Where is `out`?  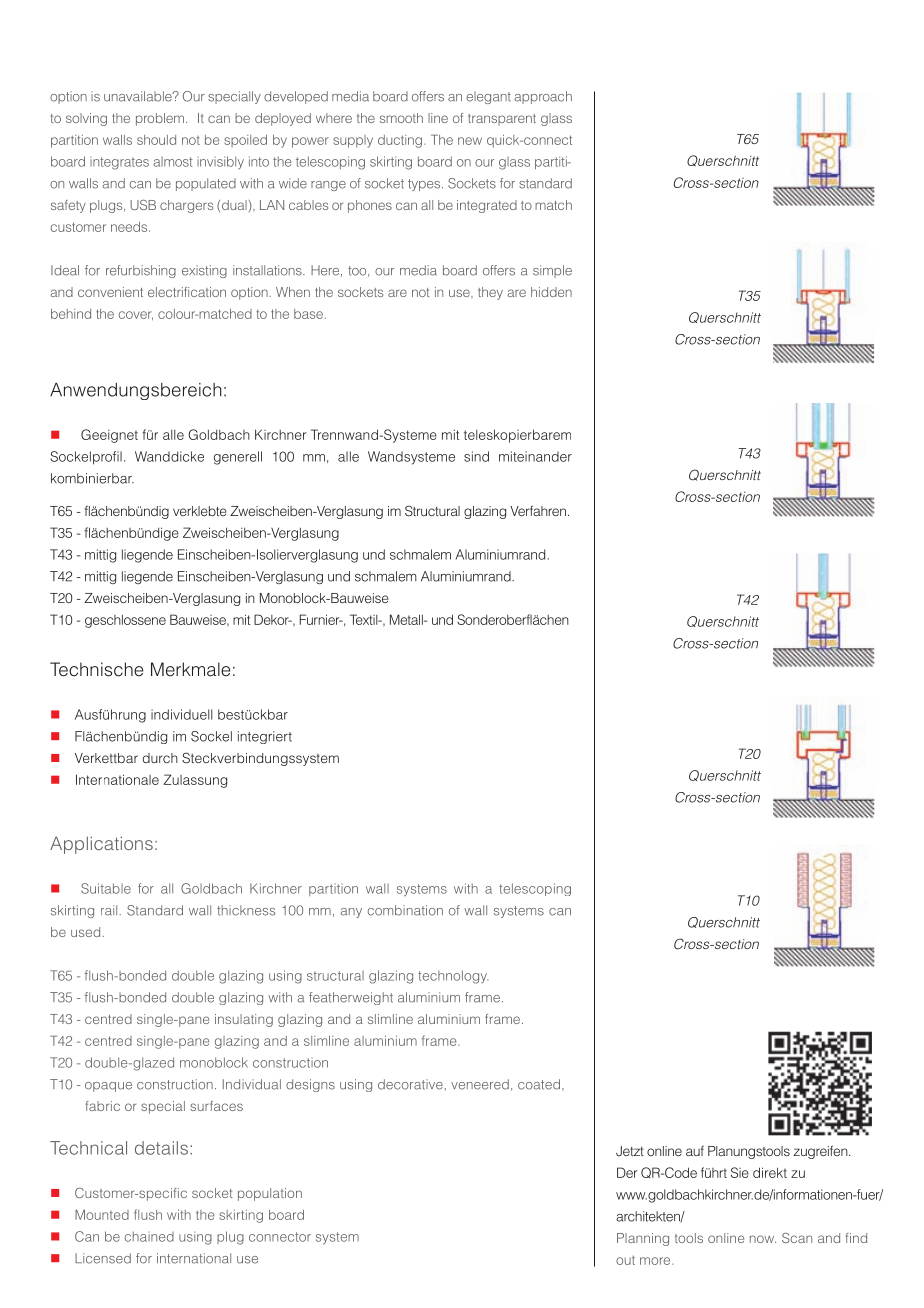 out is located at coordinates (625, 1260).
